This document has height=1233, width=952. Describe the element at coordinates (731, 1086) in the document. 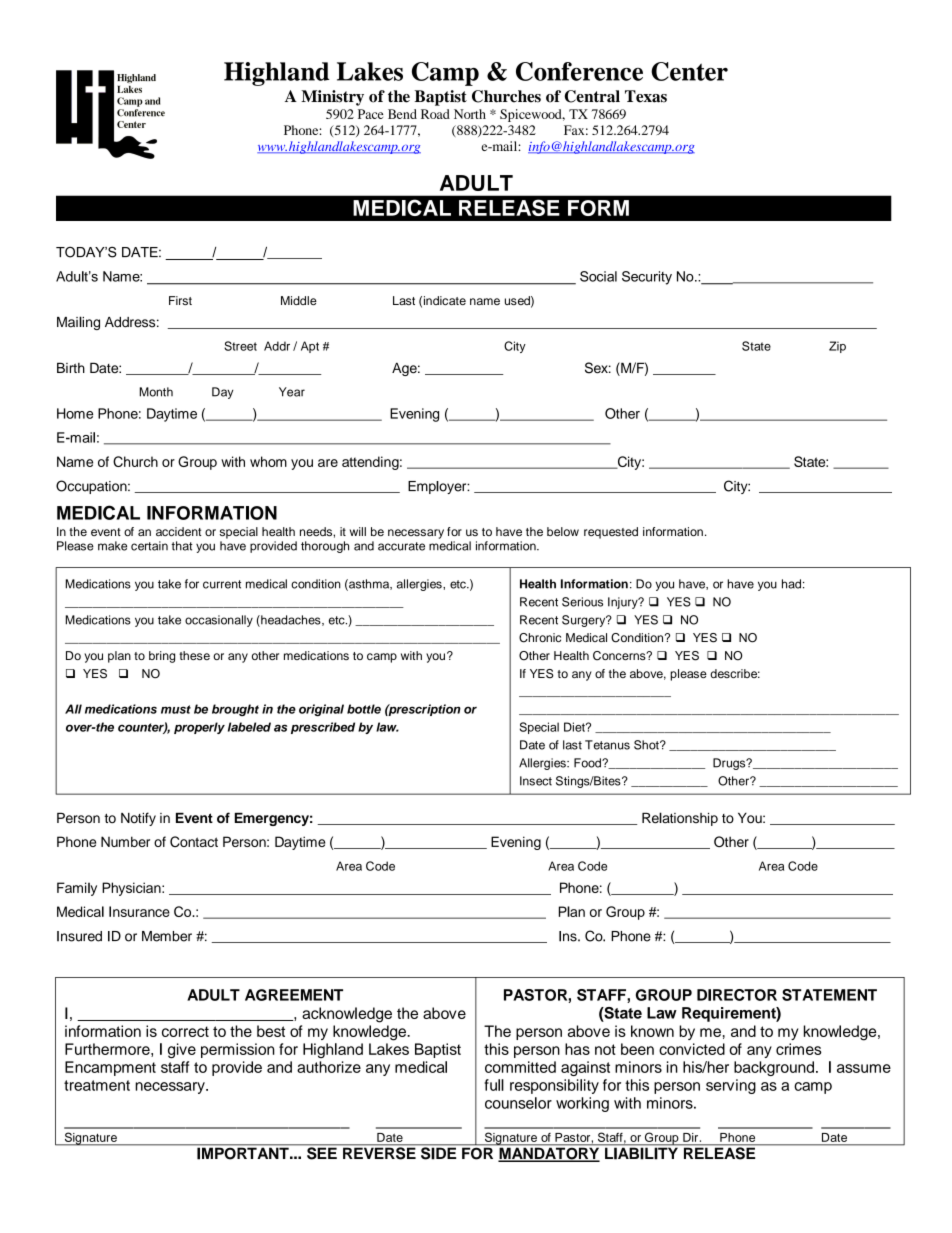

I see `serving` at that location.
